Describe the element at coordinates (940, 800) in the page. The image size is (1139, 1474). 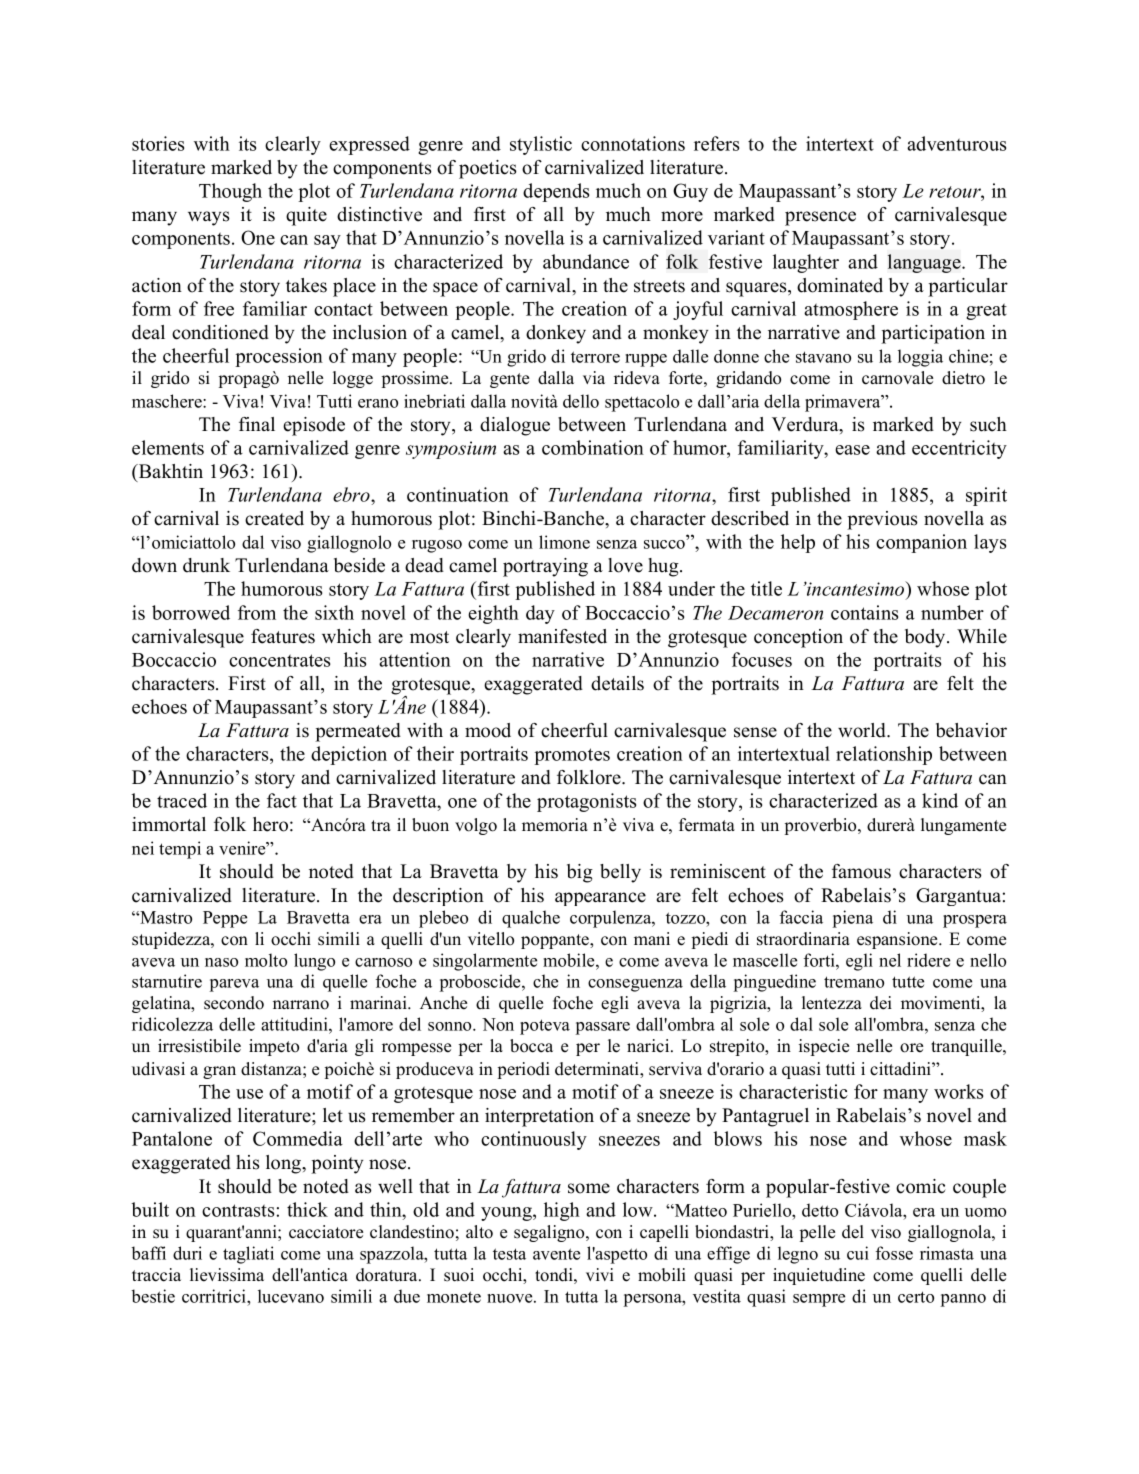
I see `kind` at that location.
